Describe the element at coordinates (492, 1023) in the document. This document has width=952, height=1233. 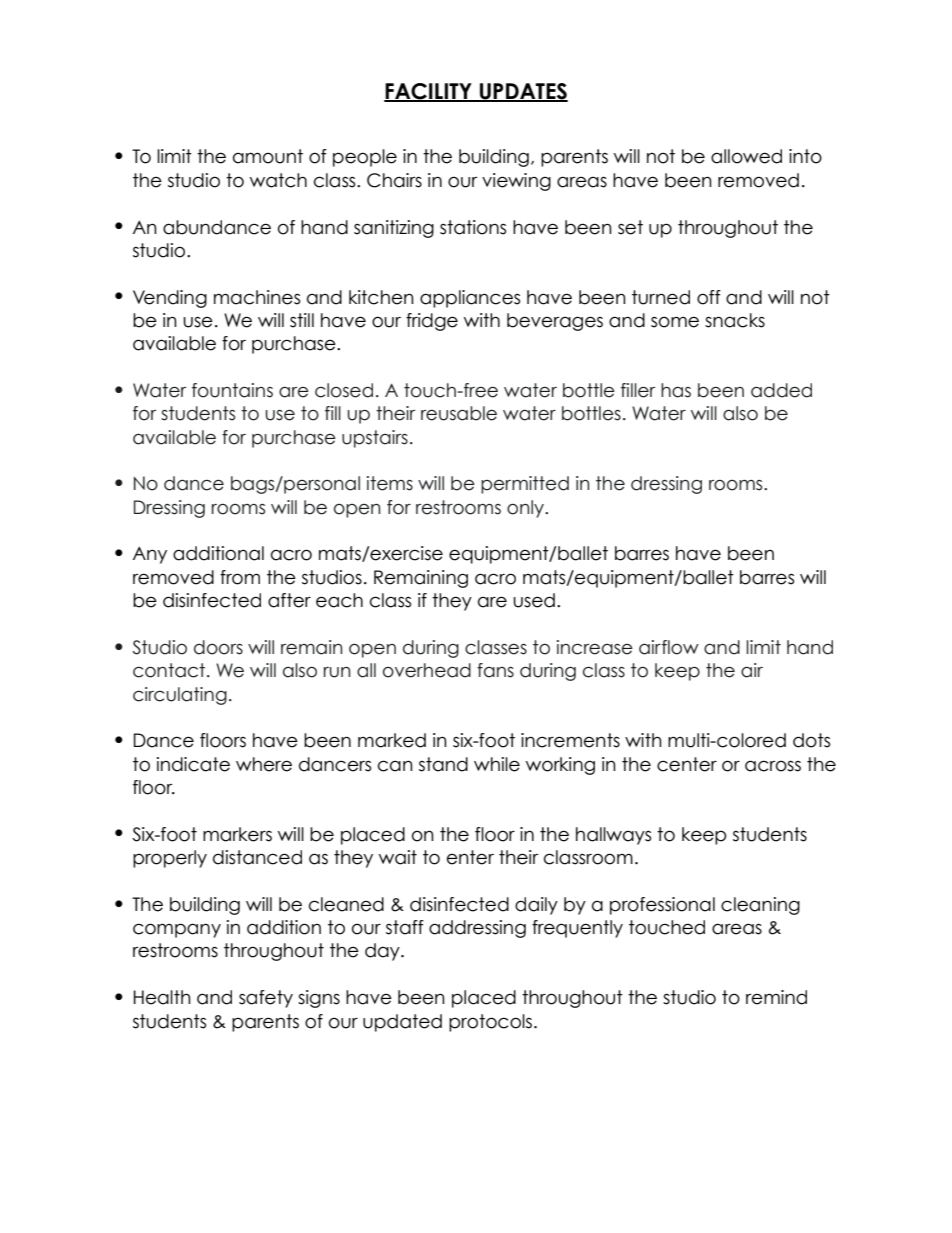
I see `protocols` at that location.
